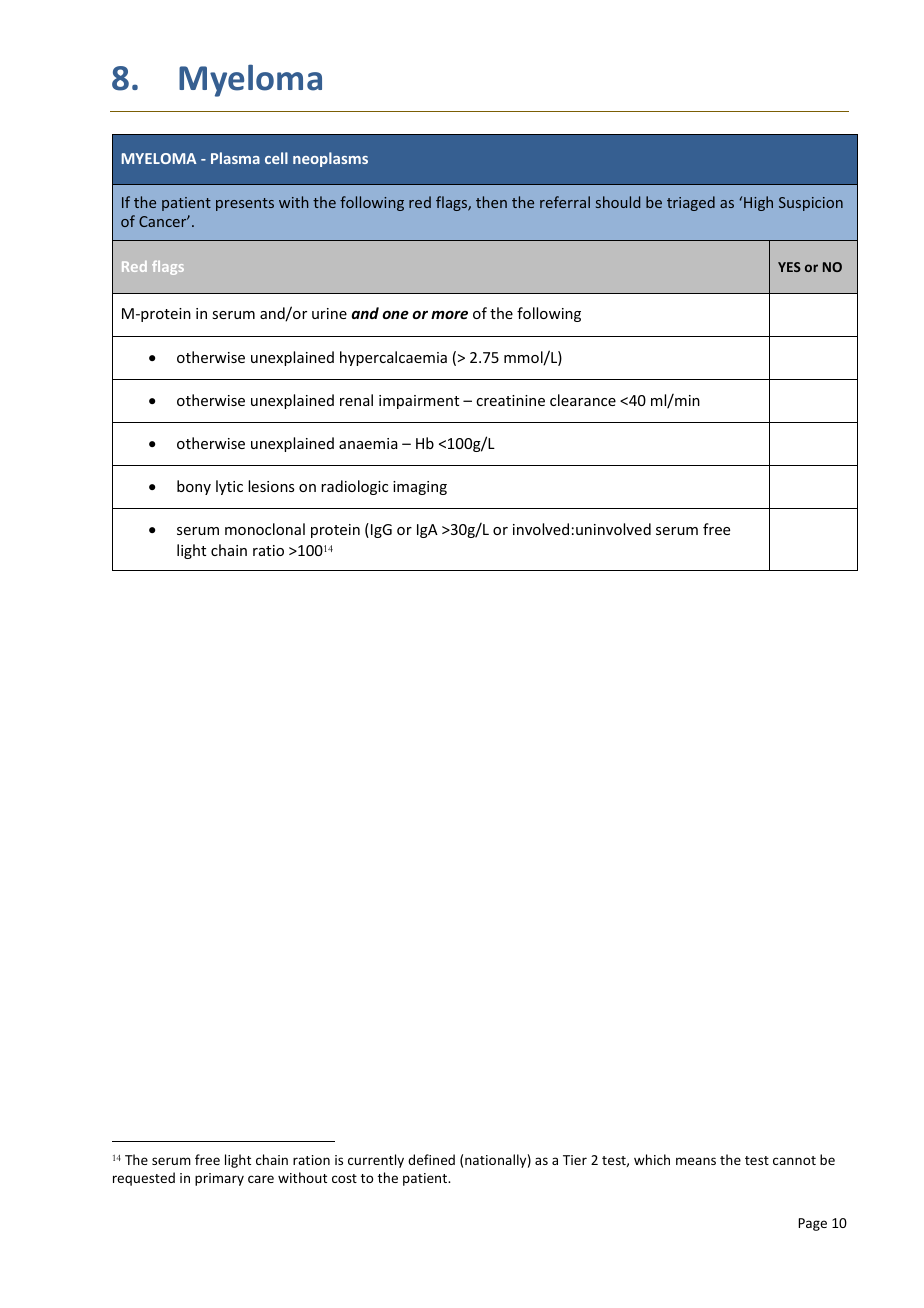  What do you see at coordinates (583, 400) in the screenshot?
I see `clearance` at bounding box center [583, 400].
